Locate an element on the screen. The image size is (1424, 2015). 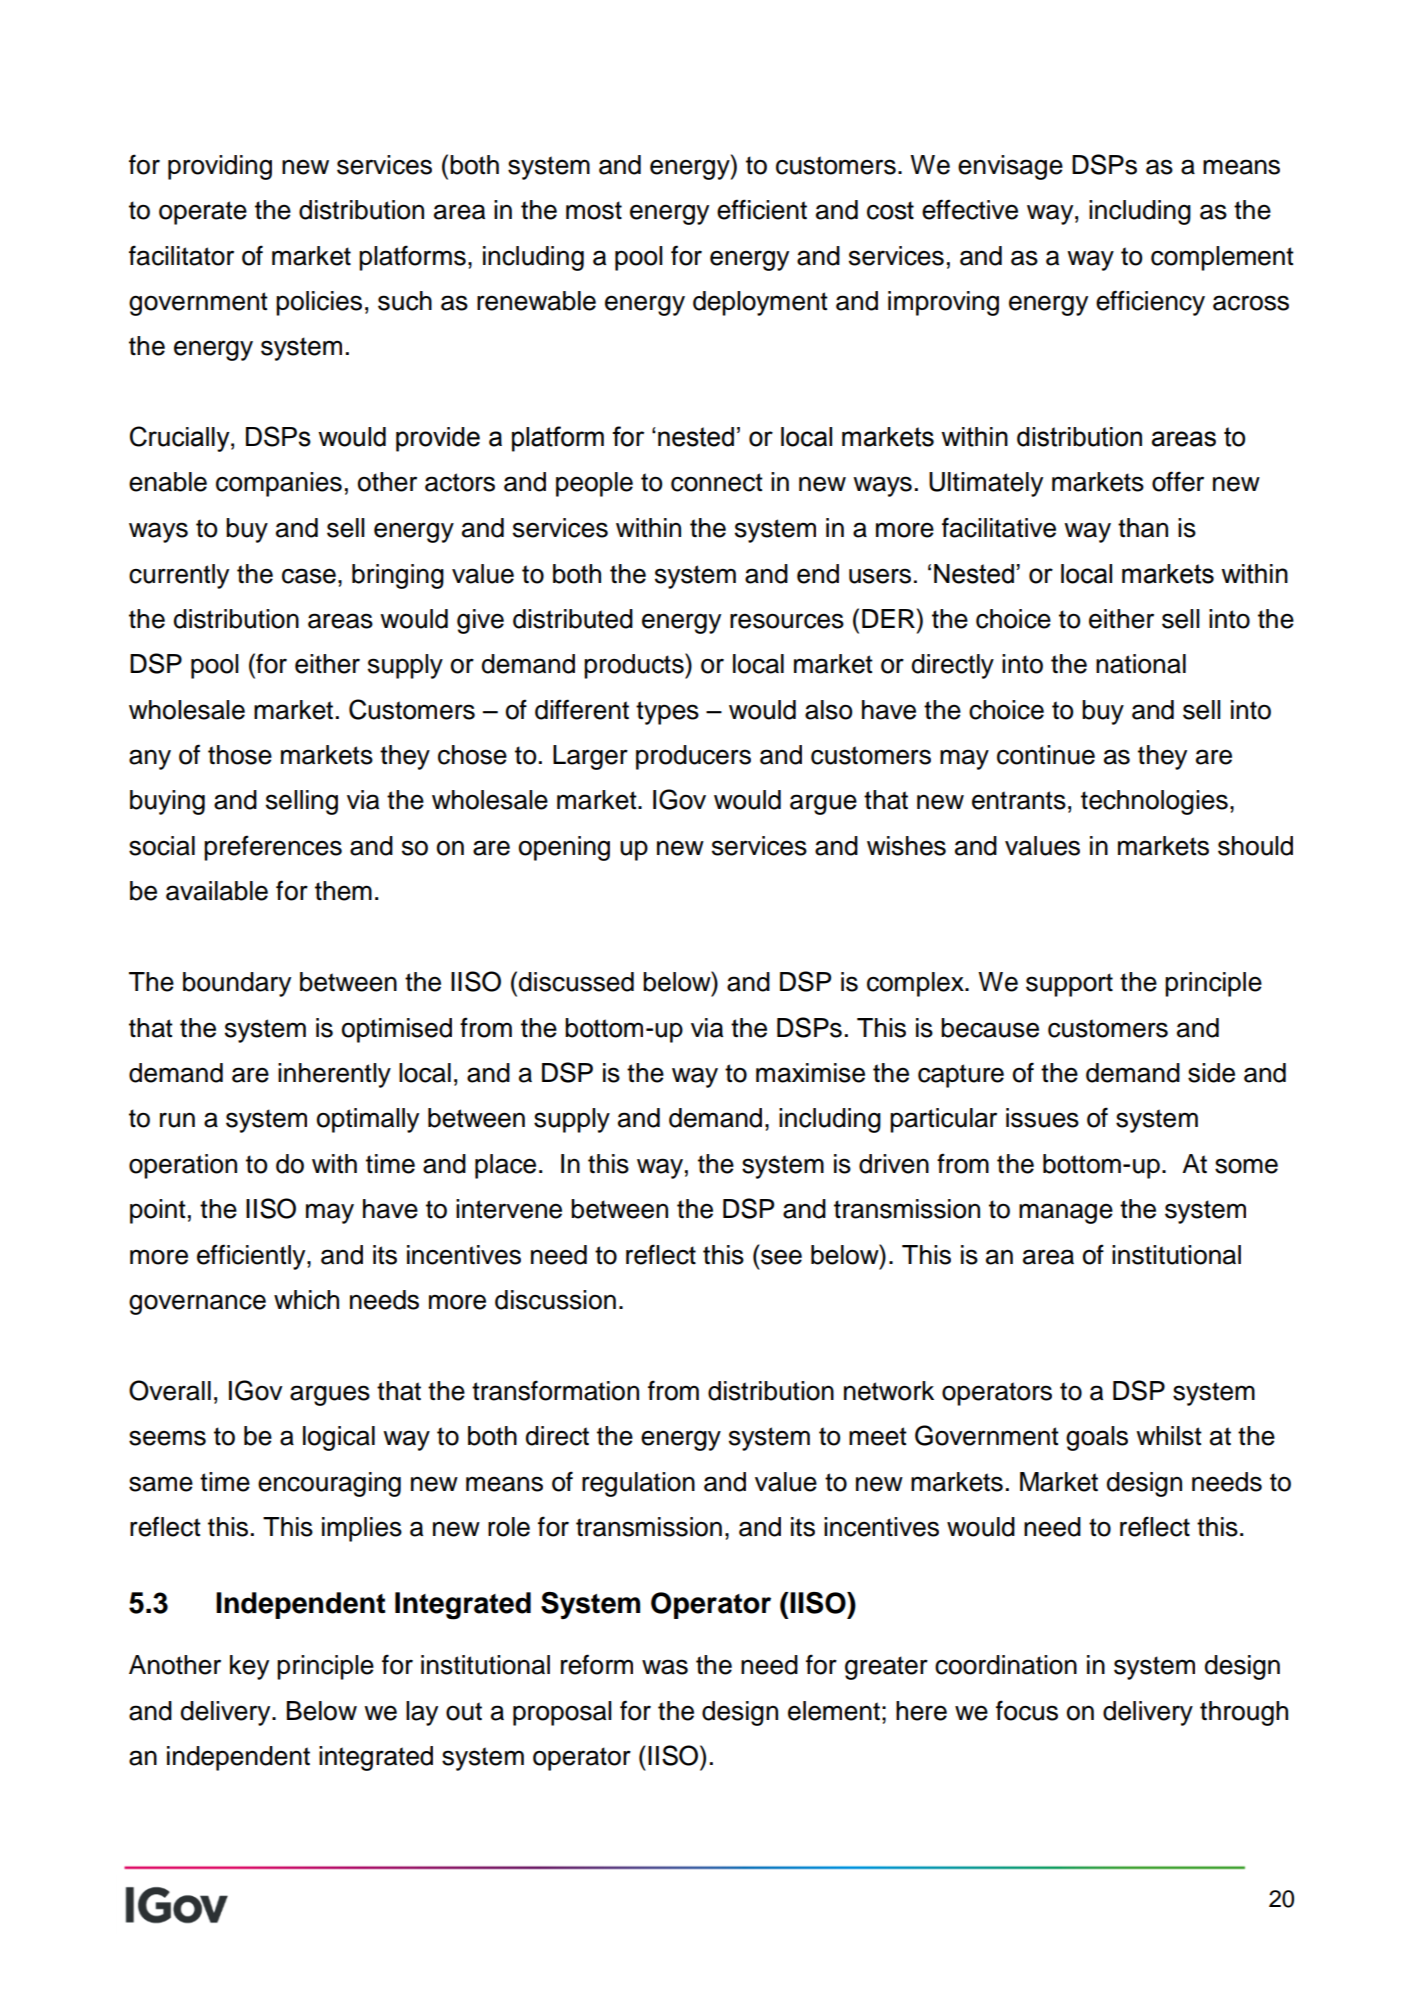
connect is located at coordinates (717, 482).
